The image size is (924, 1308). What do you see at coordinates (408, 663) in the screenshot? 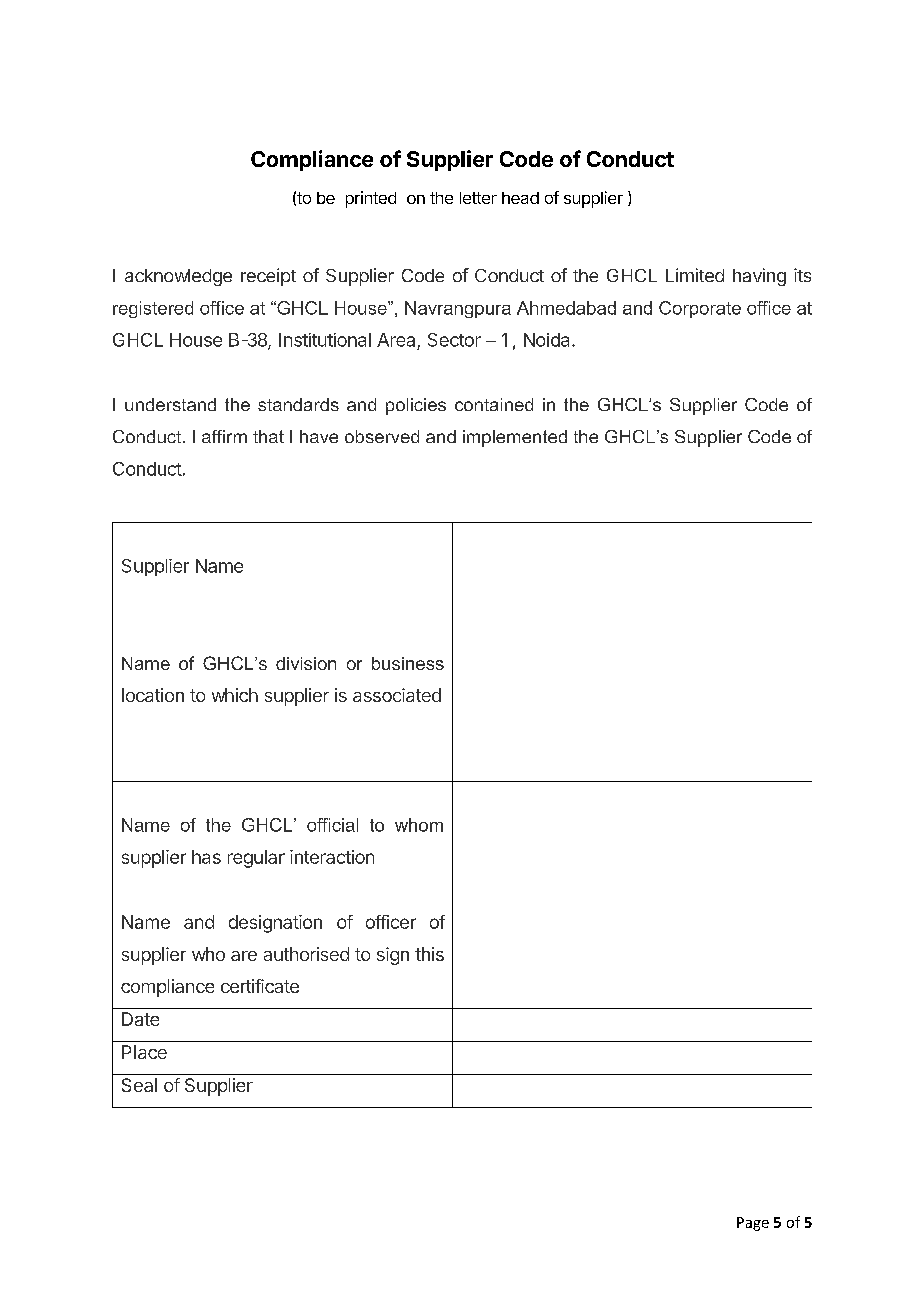
I see `business` at bounding box center [408, 663].
